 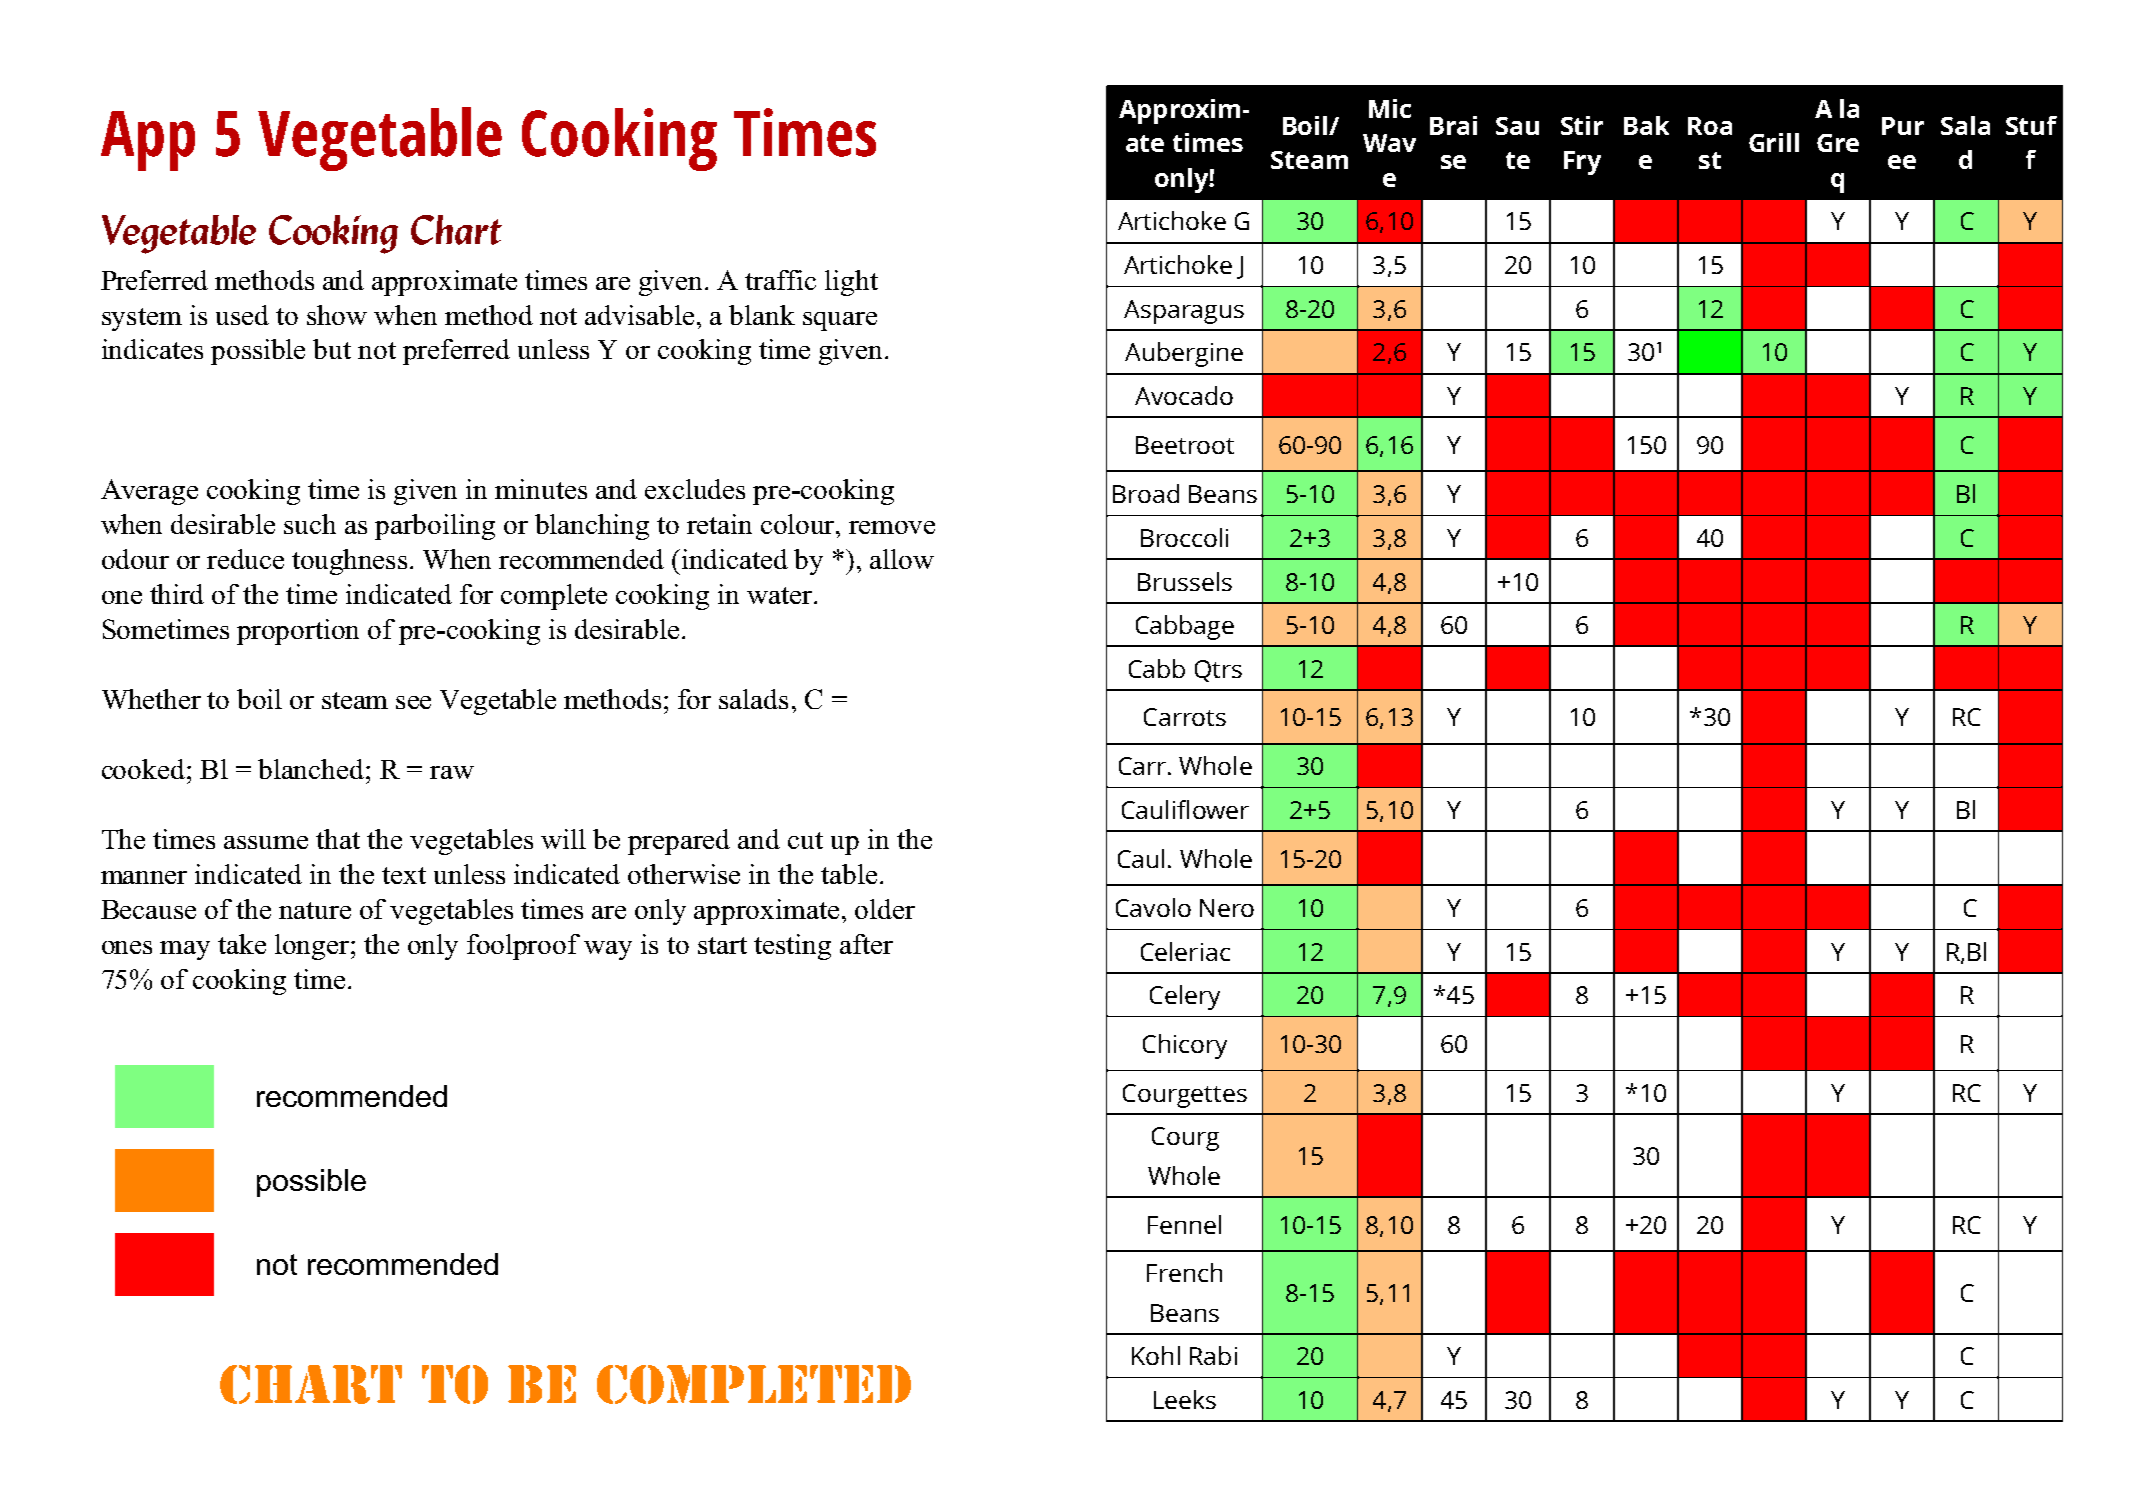 I want to click on Kohl, so click(x=1156, y=1355).
